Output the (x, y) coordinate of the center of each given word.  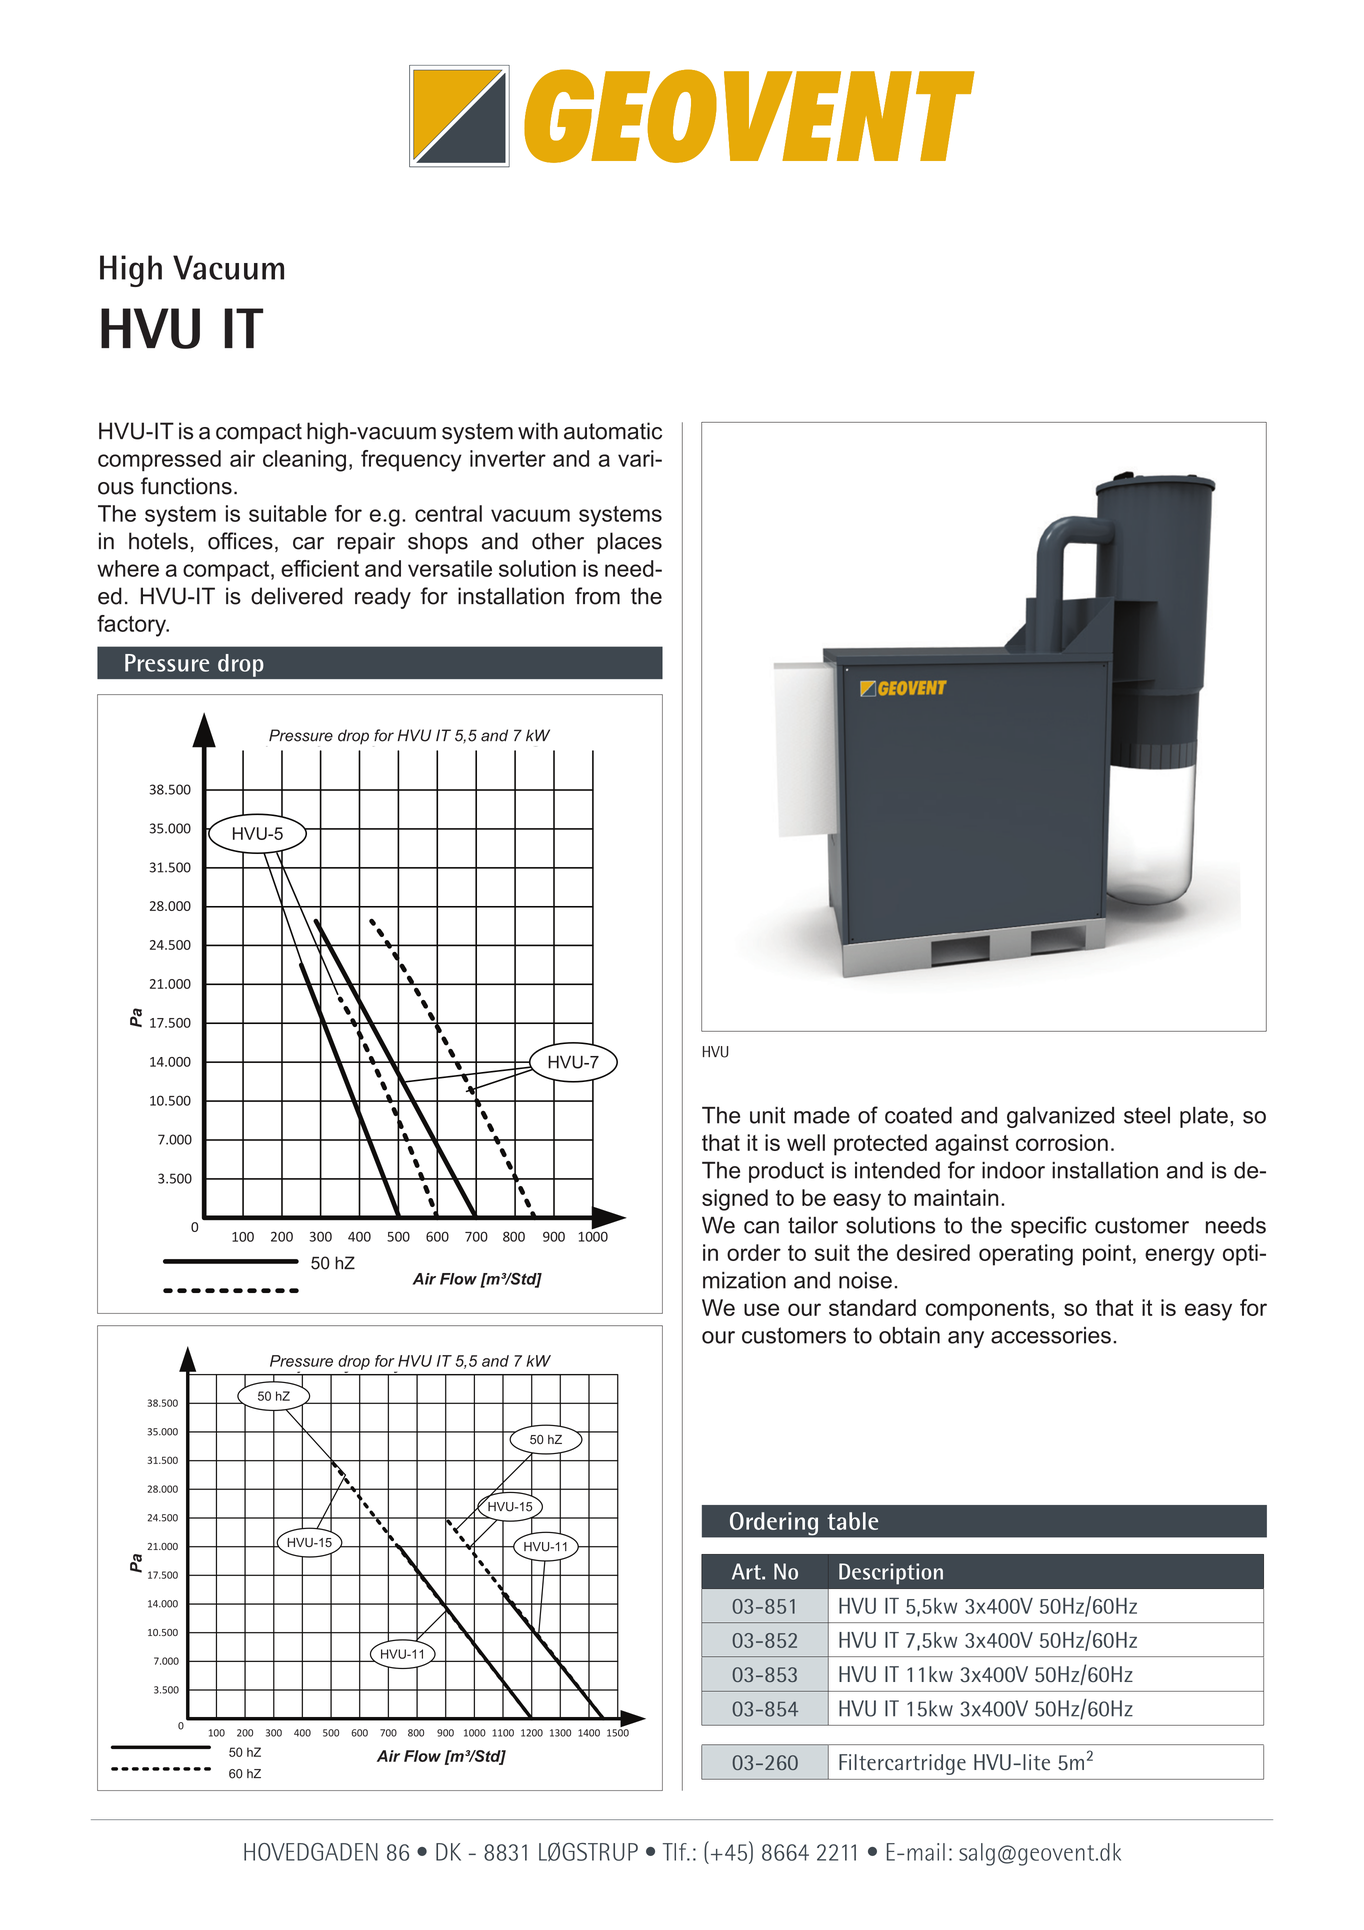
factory (132, 626)
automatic (613, 431)
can (761, 1227)
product (786, 1172)
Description (891, 1574)
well (806, 1142)
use (761, 1309)
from (597, 596)
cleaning (304, 461)
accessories (1051, 1335)
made (822, 1115)
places (629, 543)
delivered (297, 596)
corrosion (1062, 1142)
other (558, 541)
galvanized (1060, 1117)
